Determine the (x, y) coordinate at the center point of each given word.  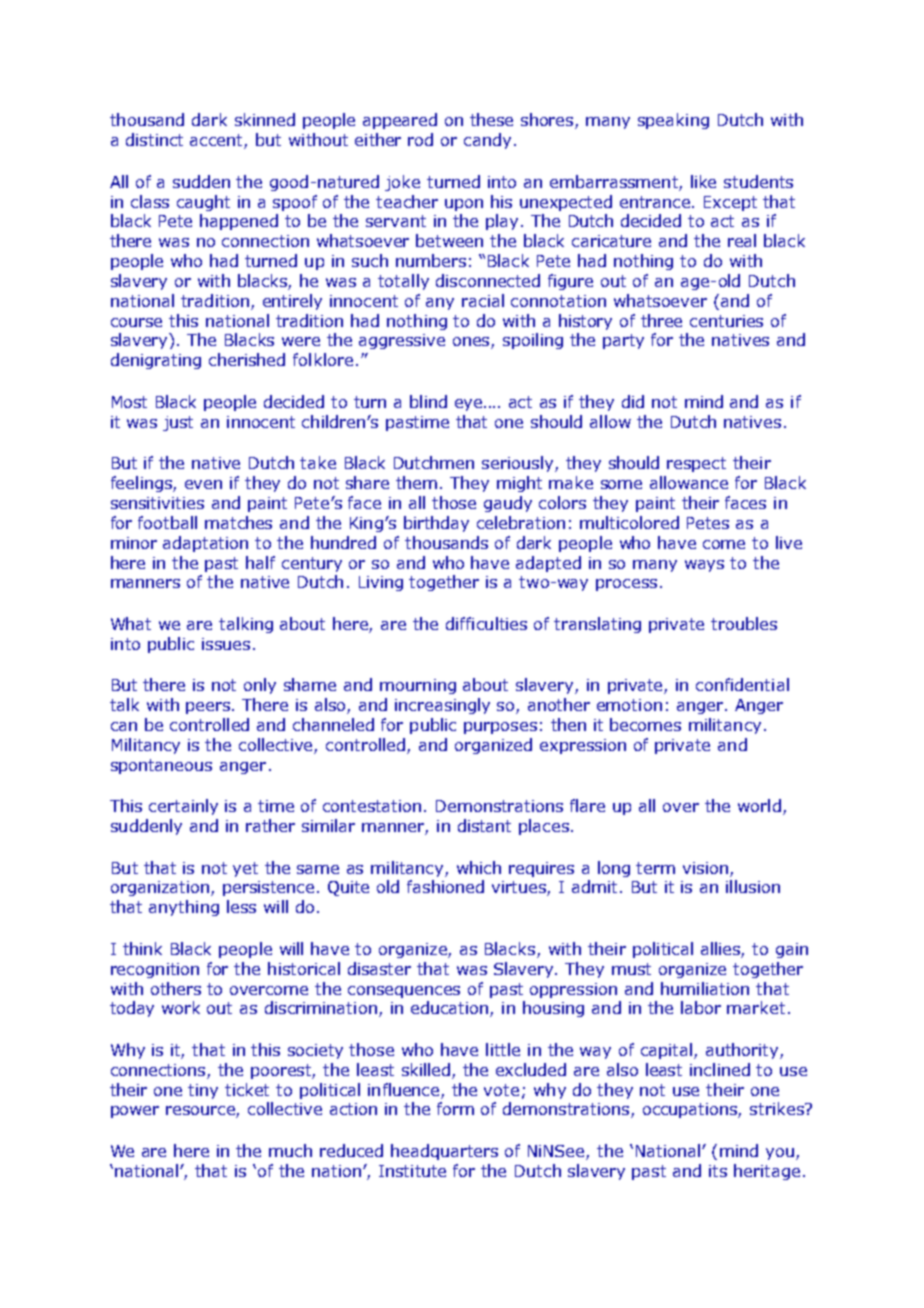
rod (420, 139)
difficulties (486, 623)
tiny (203, 1091)
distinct (154, 139)
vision (705, 868)
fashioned (445, 886)
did (633, 401)
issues (226, 644)
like (703, 181)
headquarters (444, 1152)
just (178, 423)
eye (470, 405)
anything (184, 908)
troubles (744, 623)
